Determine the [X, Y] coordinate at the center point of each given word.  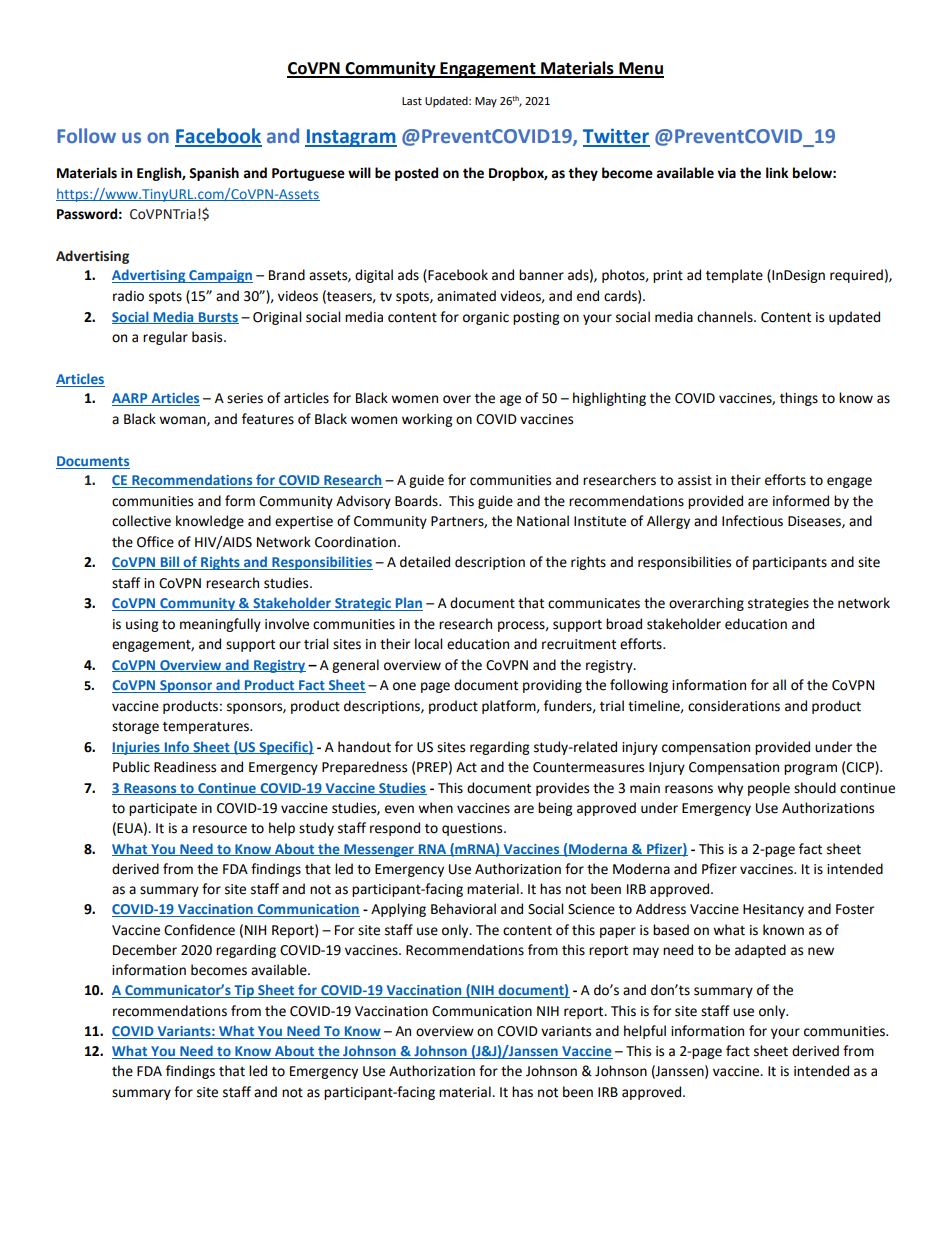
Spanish [214, 174]
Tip [244, 991]
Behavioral [463, 909]
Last [412, 101]
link [777, 172]
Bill [169, 563]
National [543, 521]
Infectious [752, 521]
